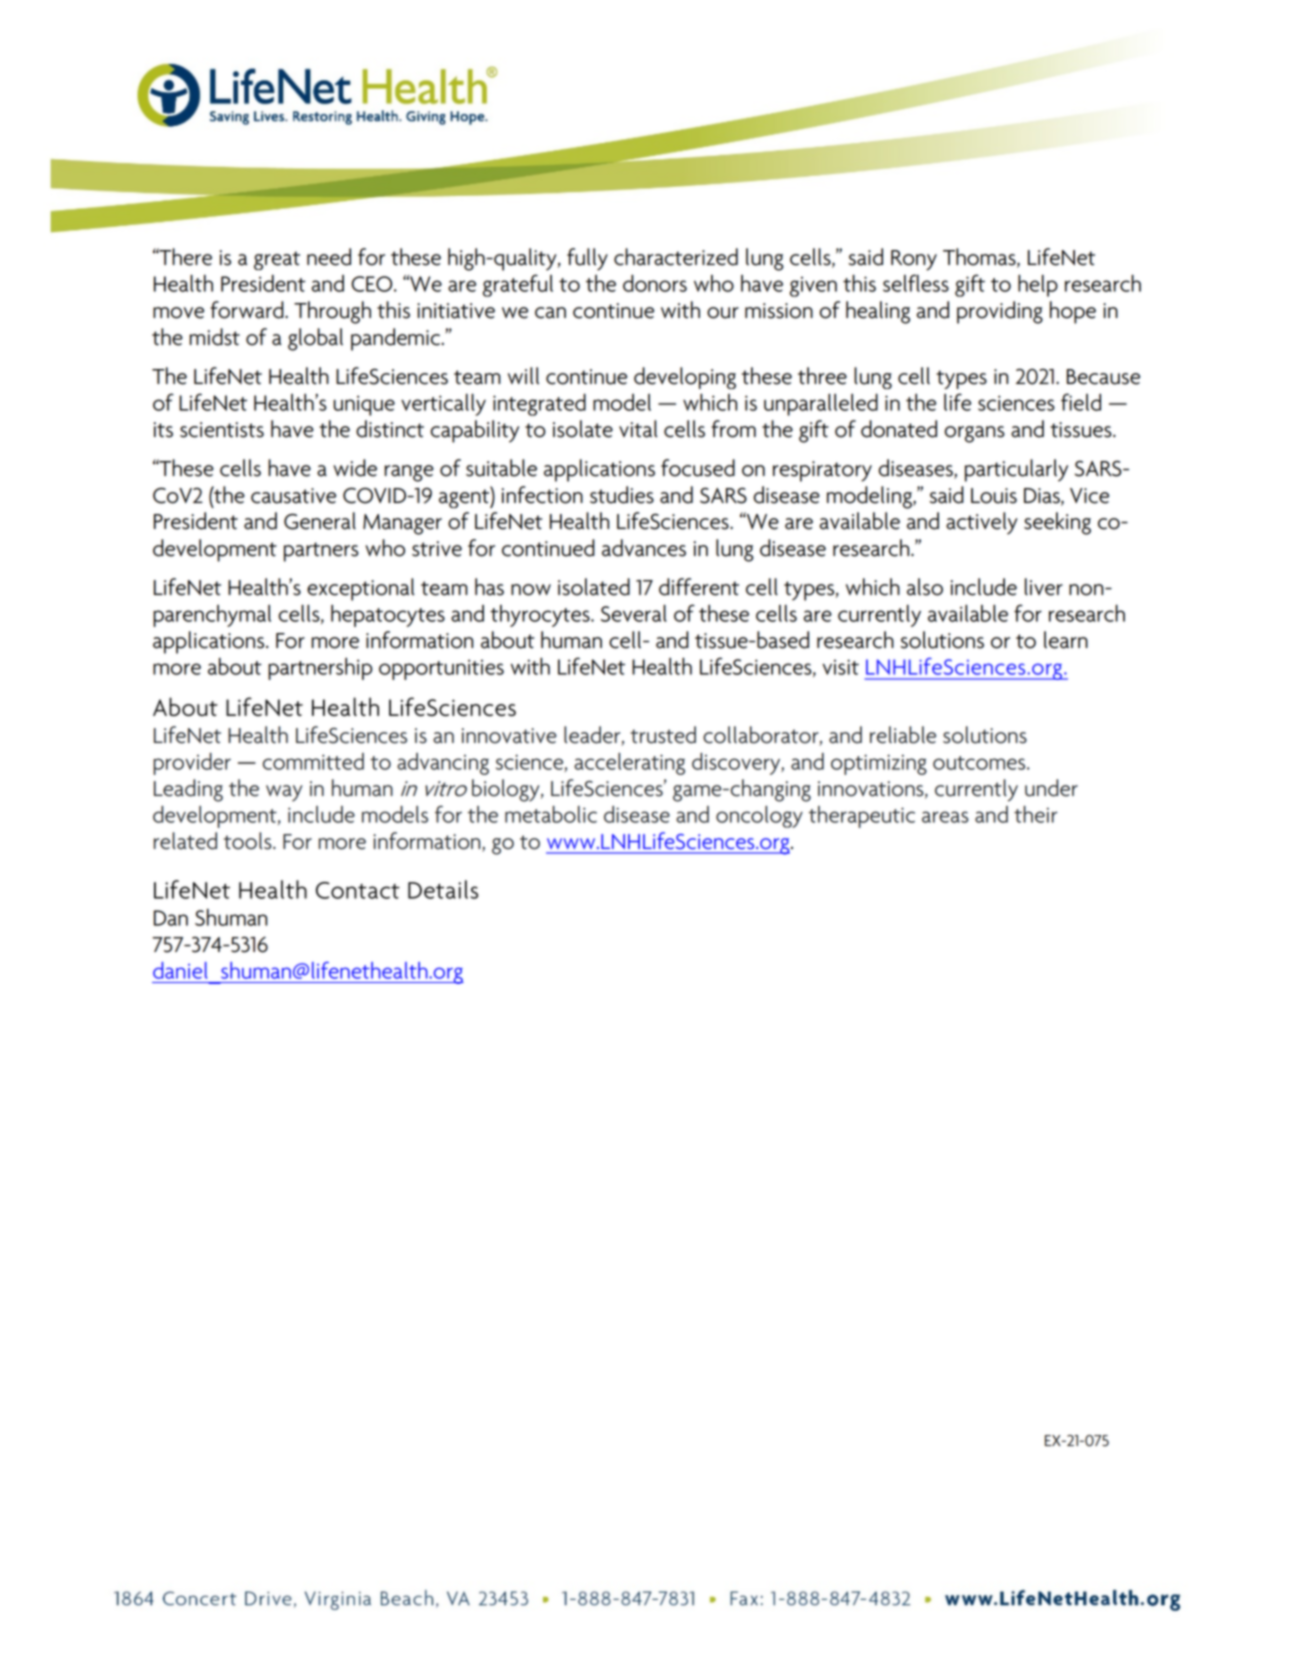 This screenshot has width=1295, height=1676. I want to click on organs, so click(975, 434).
